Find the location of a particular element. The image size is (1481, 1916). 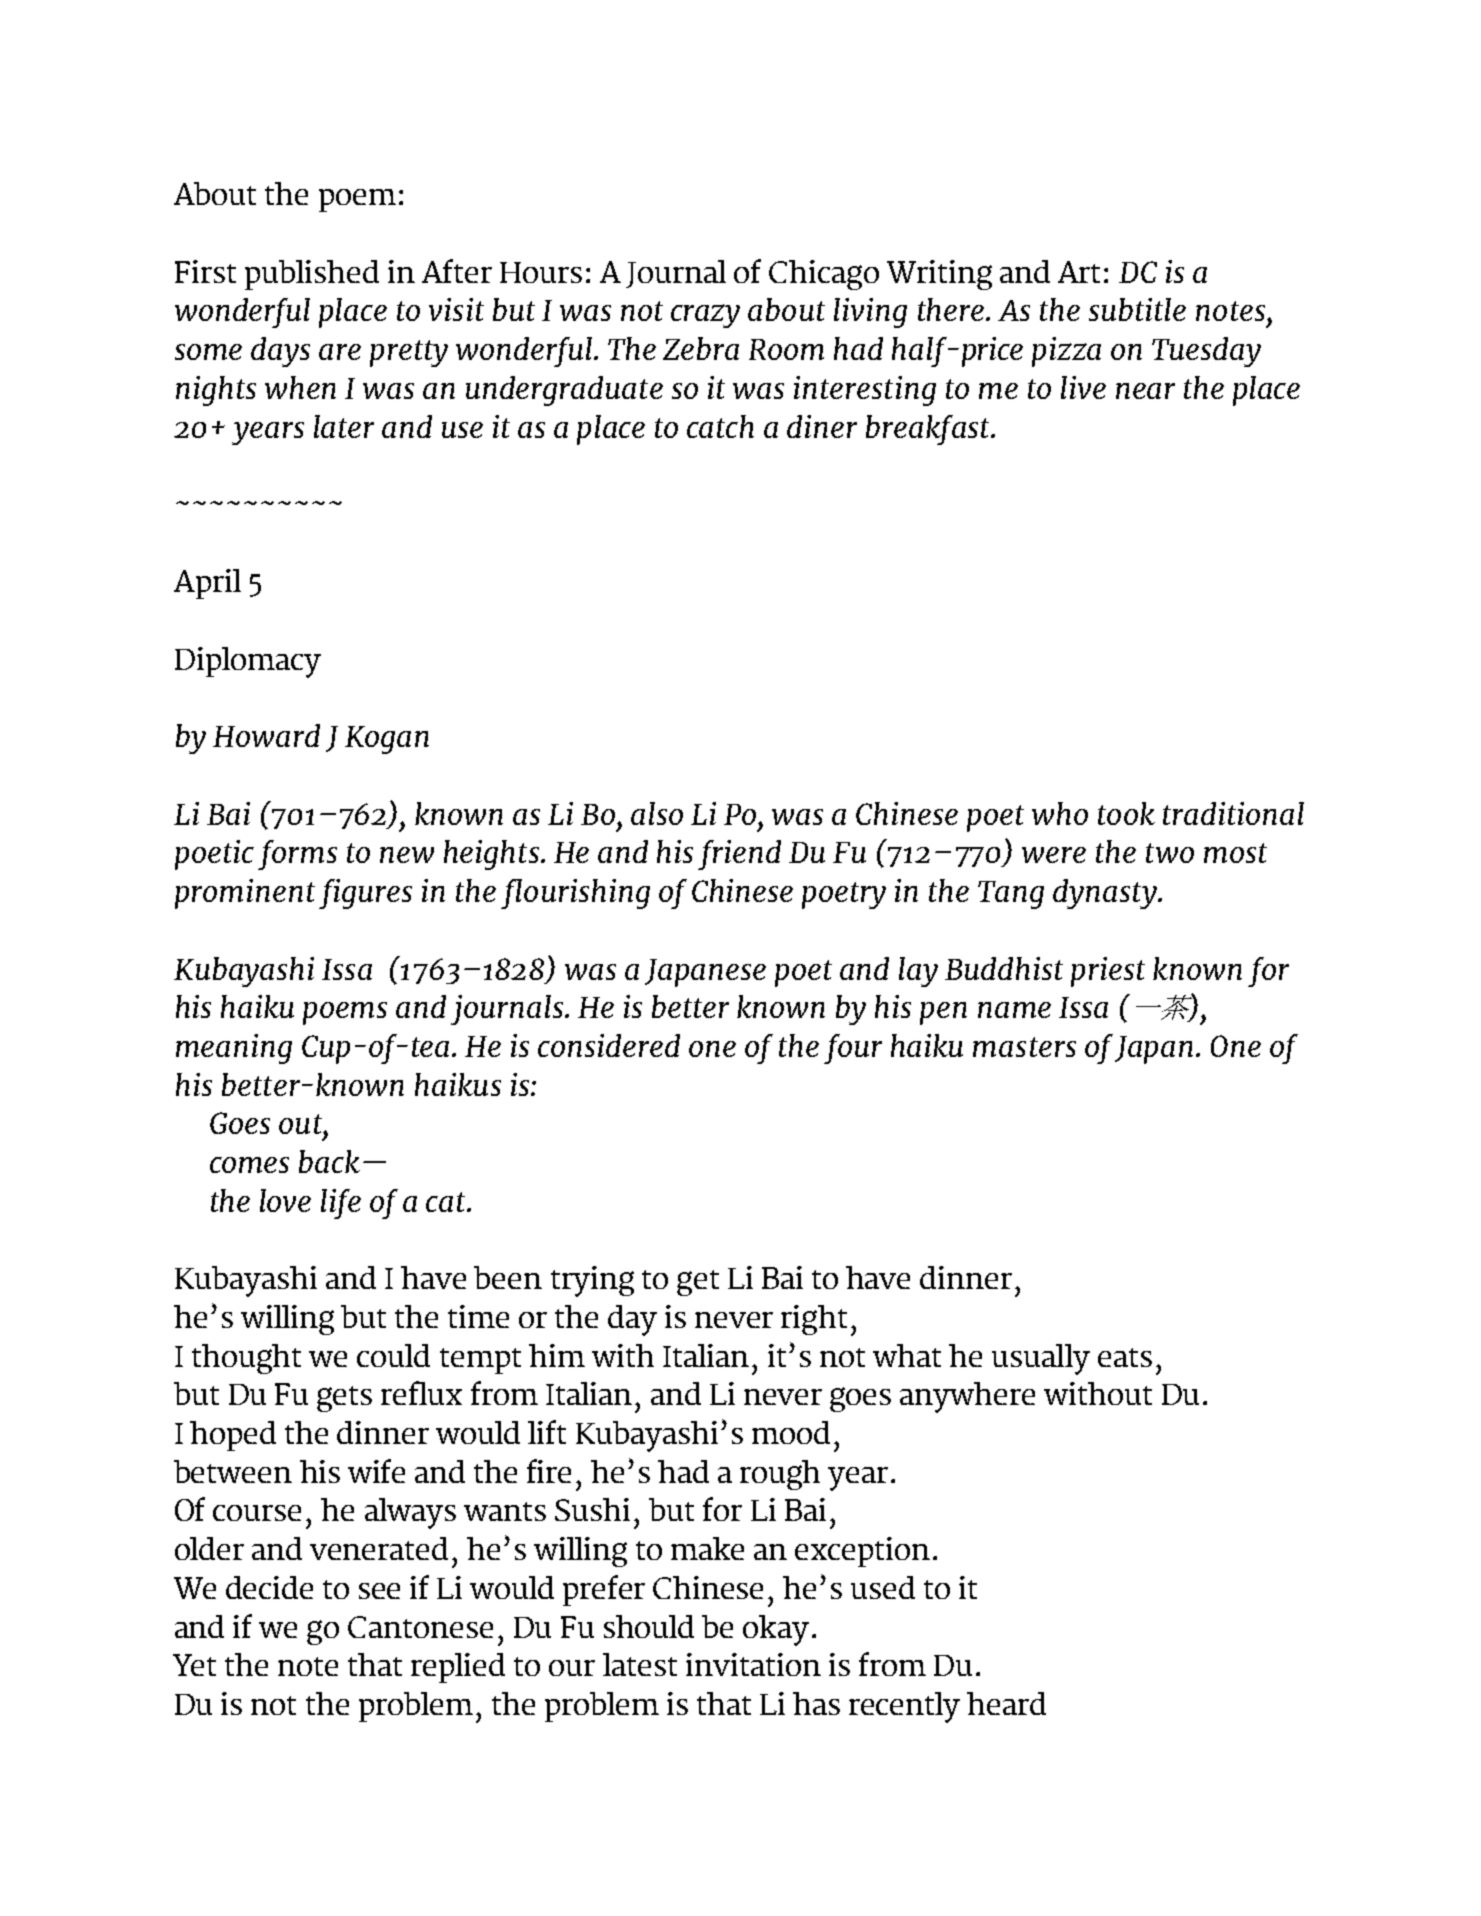

April is located at coordinates (207, 584).
